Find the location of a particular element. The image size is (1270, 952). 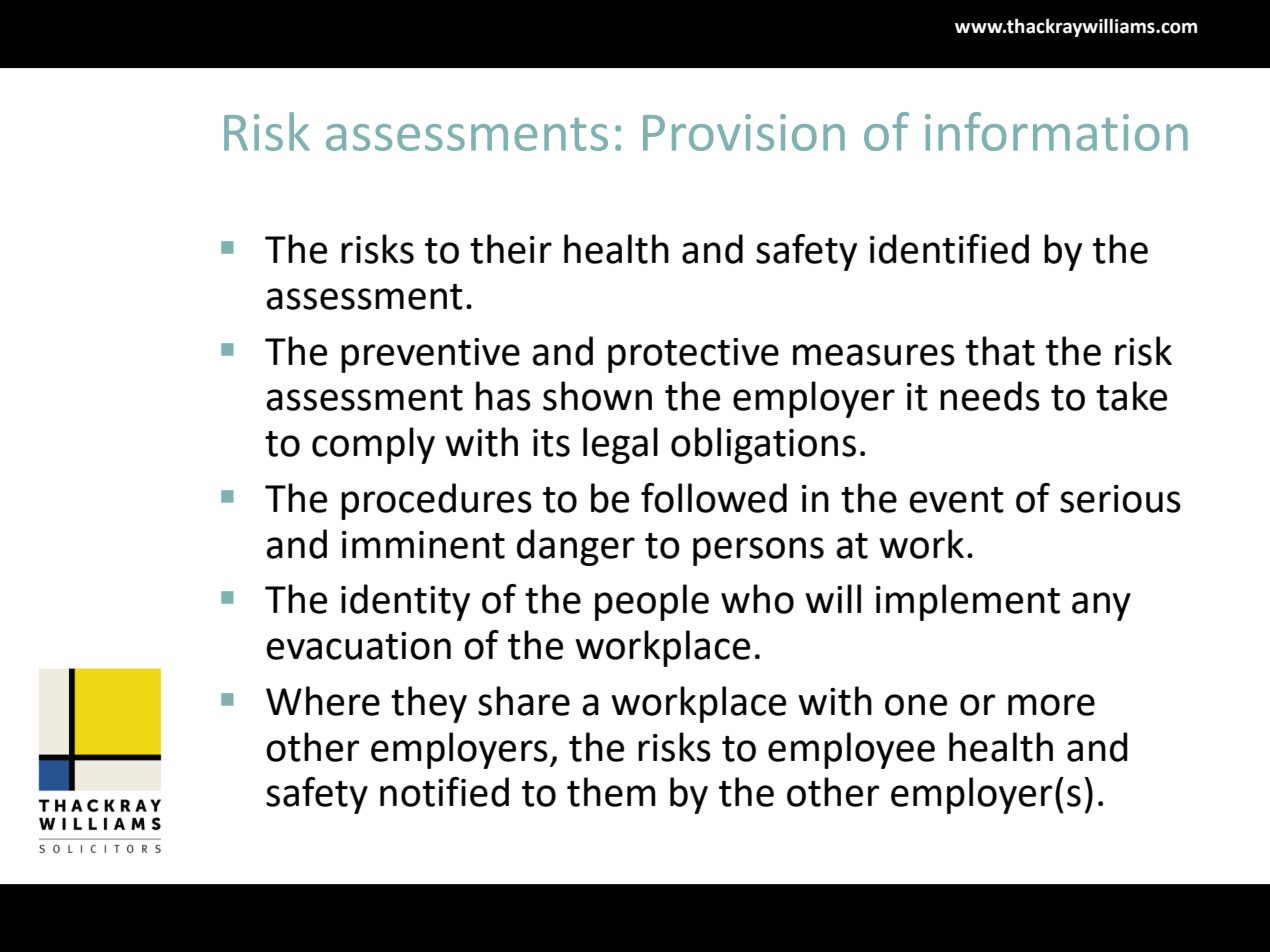

their is located at coordinates (511, 249).
